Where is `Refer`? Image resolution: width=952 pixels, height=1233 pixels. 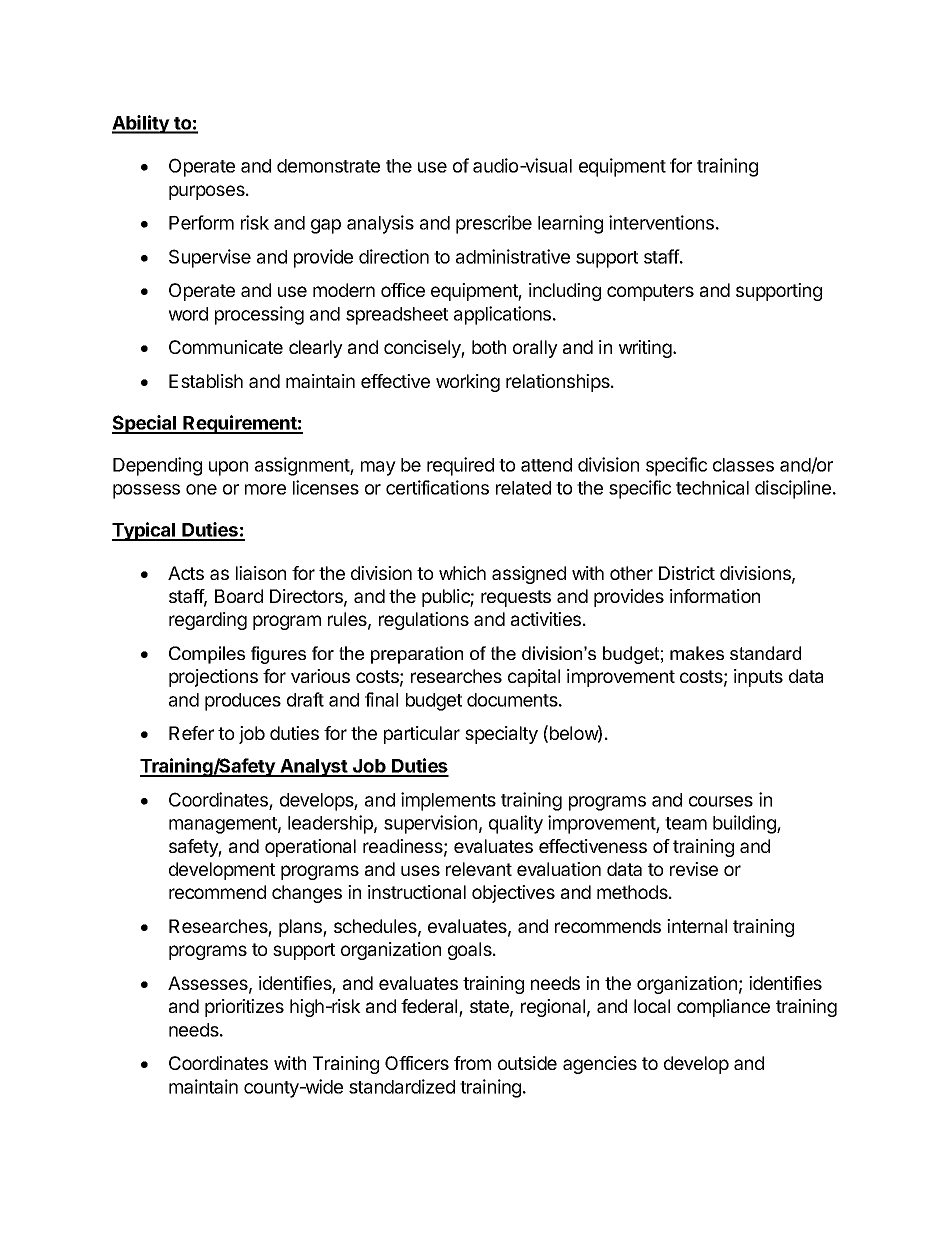
Refer is located at coordinates (191, 733).
